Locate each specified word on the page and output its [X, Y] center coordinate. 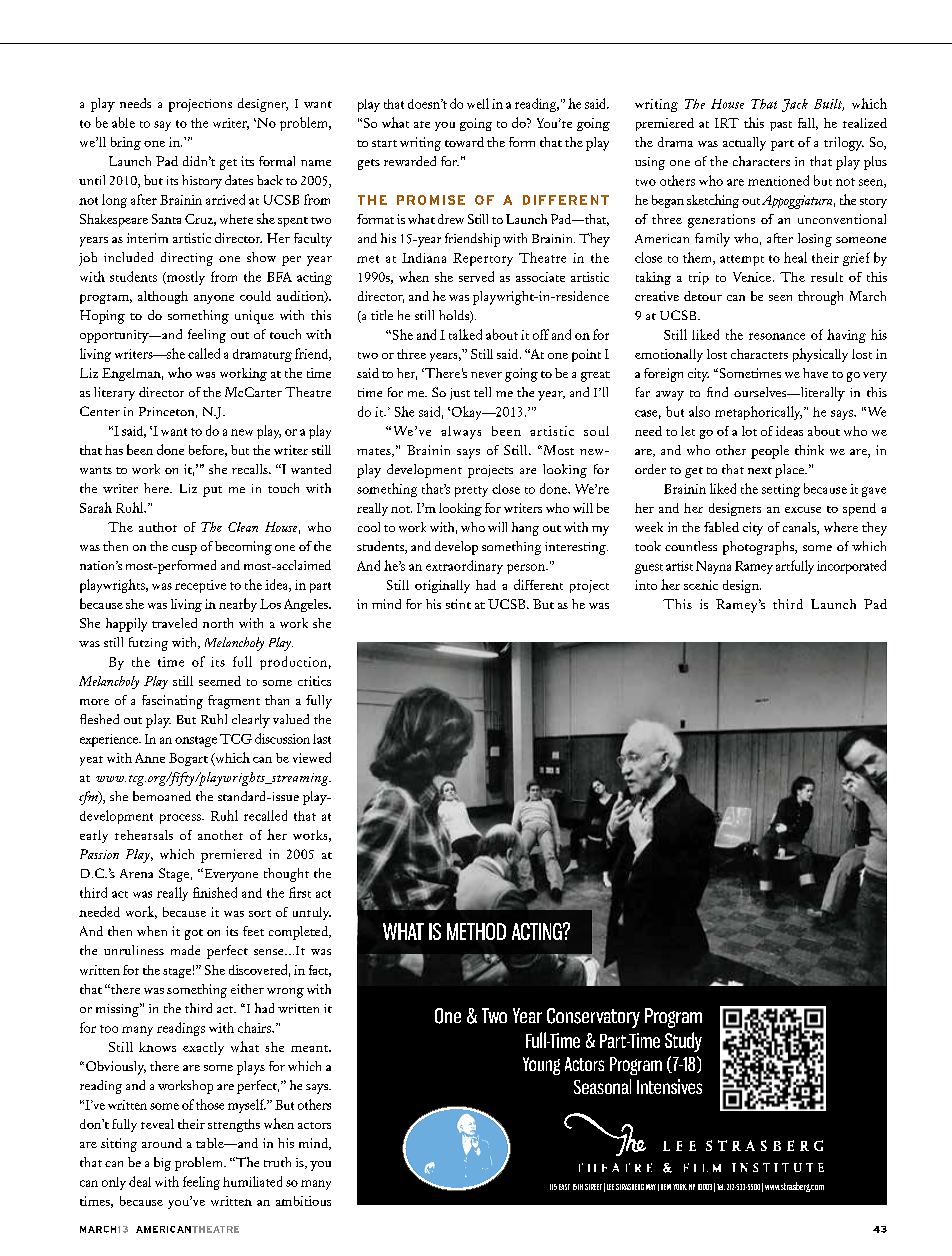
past [781, 126]
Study [683, 1042]
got [194, 934]
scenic [701, 585]
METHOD [476, 931]
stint [458, 604]
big [162, 1164]
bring [126, 143]
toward [464, 142]
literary [114, 394]
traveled [174, 623]
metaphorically [758, 413]
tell [482, 392]
